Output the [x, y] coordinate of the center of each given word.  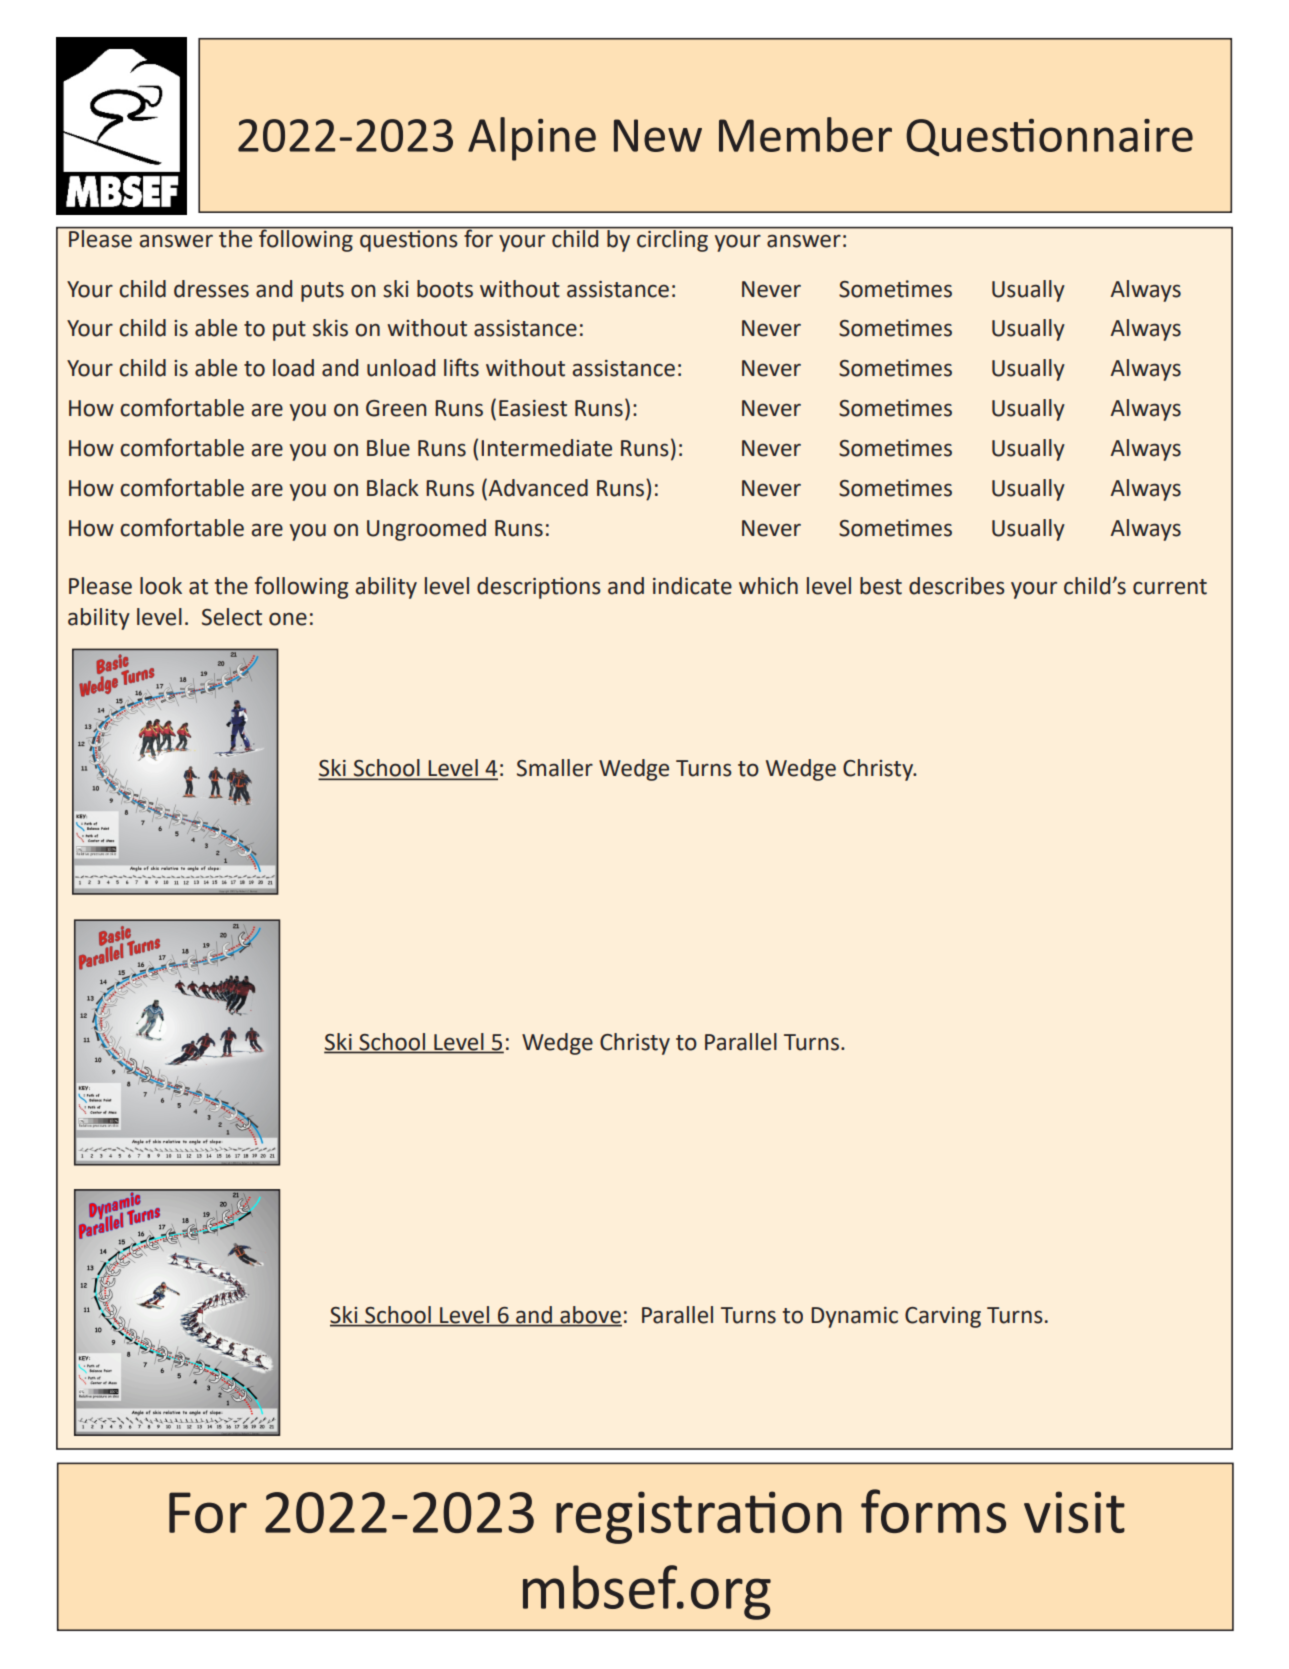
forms [933, 1511]
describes [957, 586]
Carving [943, 1317]
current [1170, 587]
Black [393, 488]
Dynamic [854, 1317]
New [658, 135]
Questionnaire [1049, 137]
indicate [692, 586]
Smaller [555, 768]
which [768, 586]
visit [1074, 1512]
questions [409, 240]
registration [699, 1517]
